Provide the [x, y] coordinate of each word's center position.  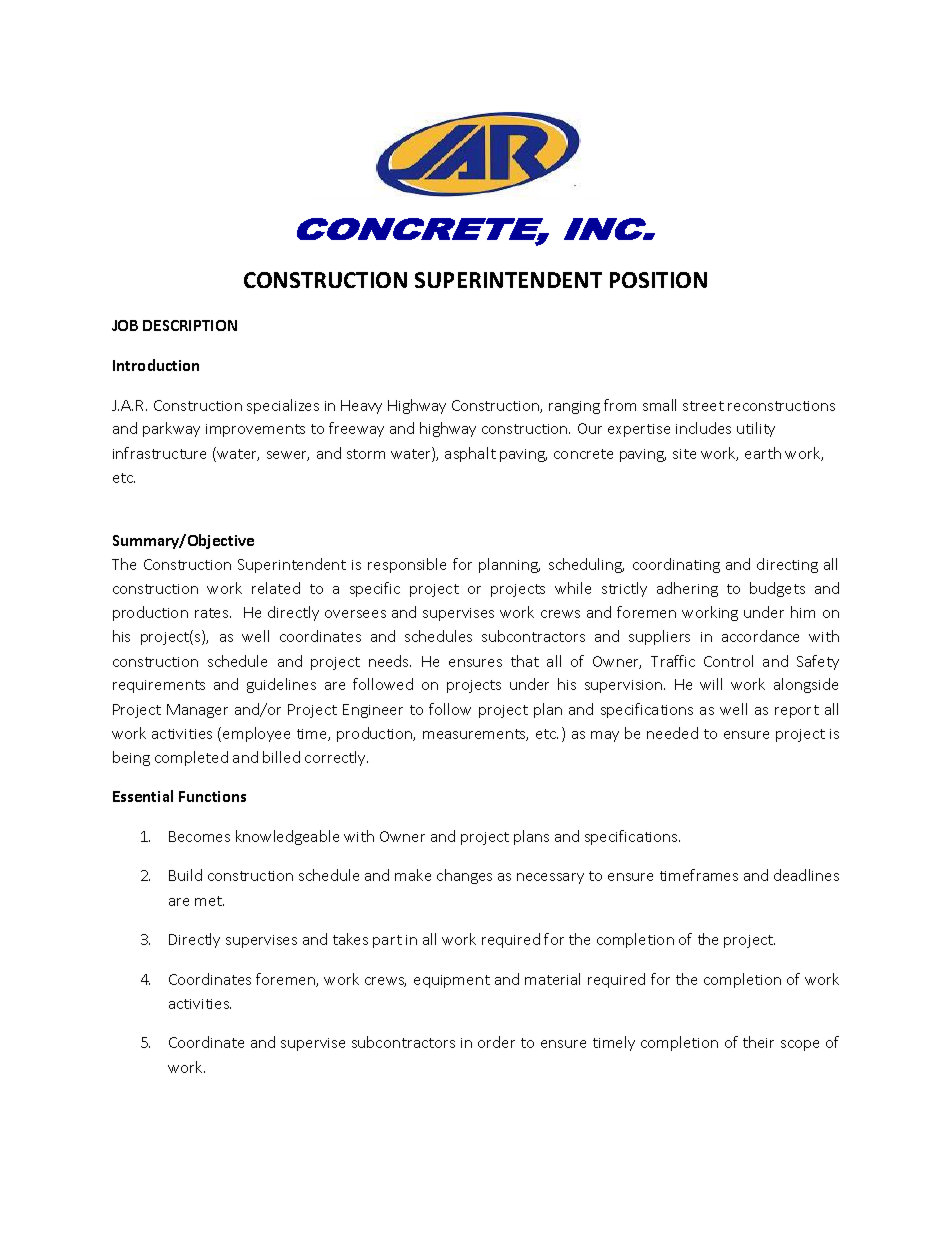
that [525, 661]
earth [763, 453]
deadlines [806, 875]
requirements [159, 686]
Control [728, 661]
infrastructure [159, 453]
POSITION [658, 280]
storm [366, 454]
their [758, 1042]
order [496, 1042]
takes [350, 939]
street [703, 406]
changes [464, 876]
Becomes [199, 836]
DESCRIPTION [190, 325]
